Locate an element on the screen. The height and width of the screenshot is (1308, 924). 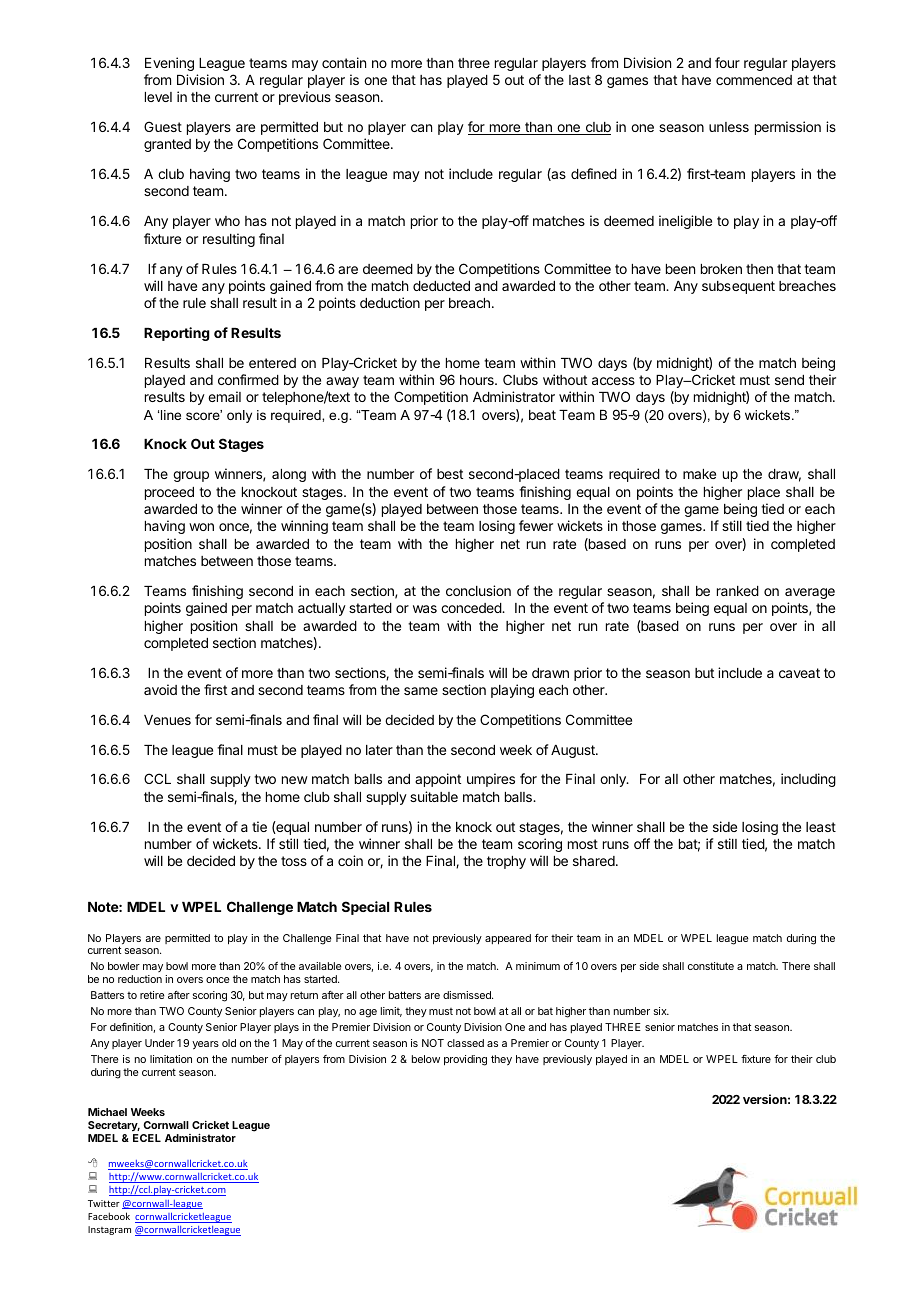
commenced is located at coordinates (754, 80).
